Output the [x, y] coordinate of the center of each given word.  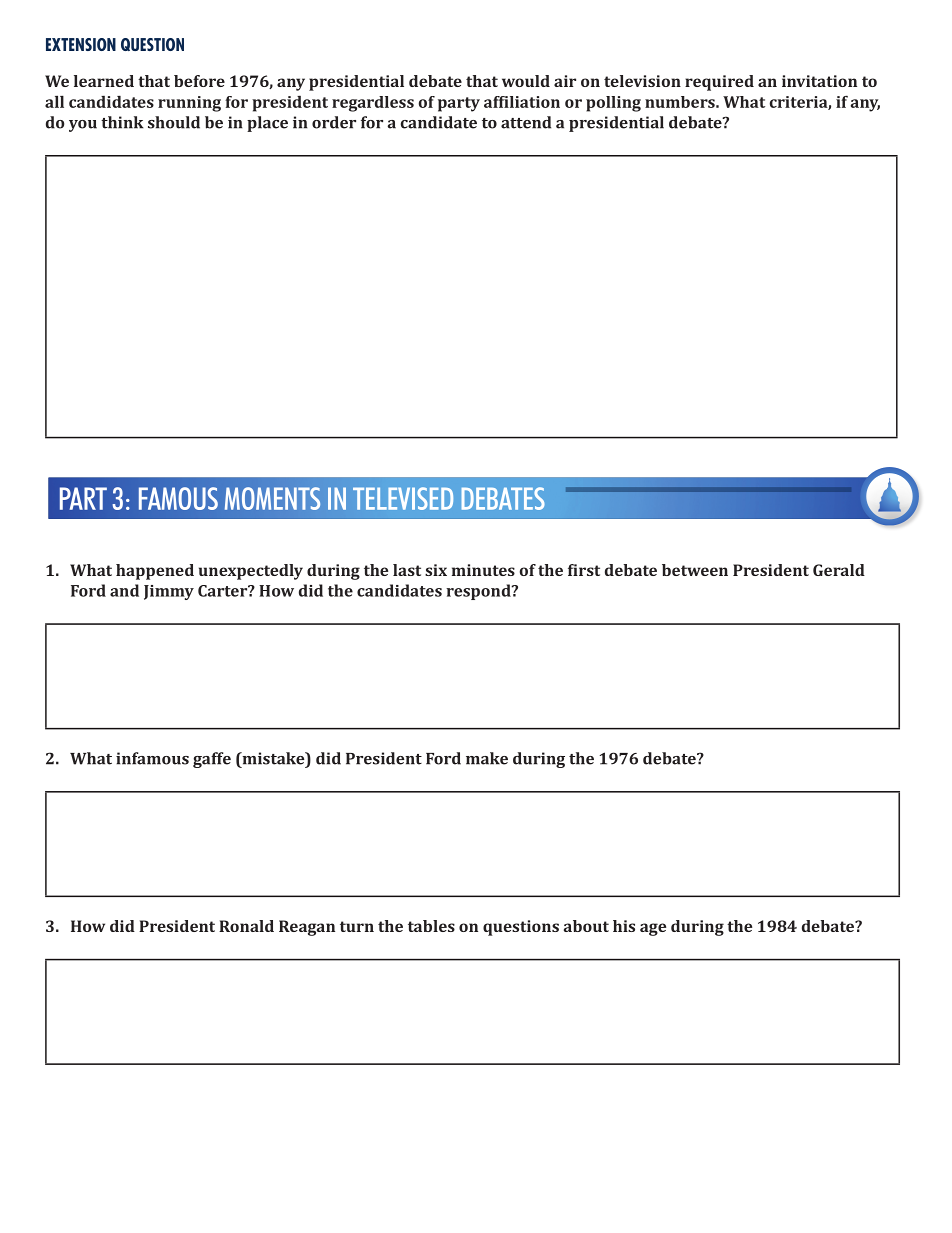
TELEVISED [403, 498]
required [719, 83]
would [526, 81]
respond [479, 592]
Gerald [839, 570]
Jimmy [169, 592]
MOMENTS [272, 498]
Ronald [246, 926]
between [695, 570]
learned [104, 81]
